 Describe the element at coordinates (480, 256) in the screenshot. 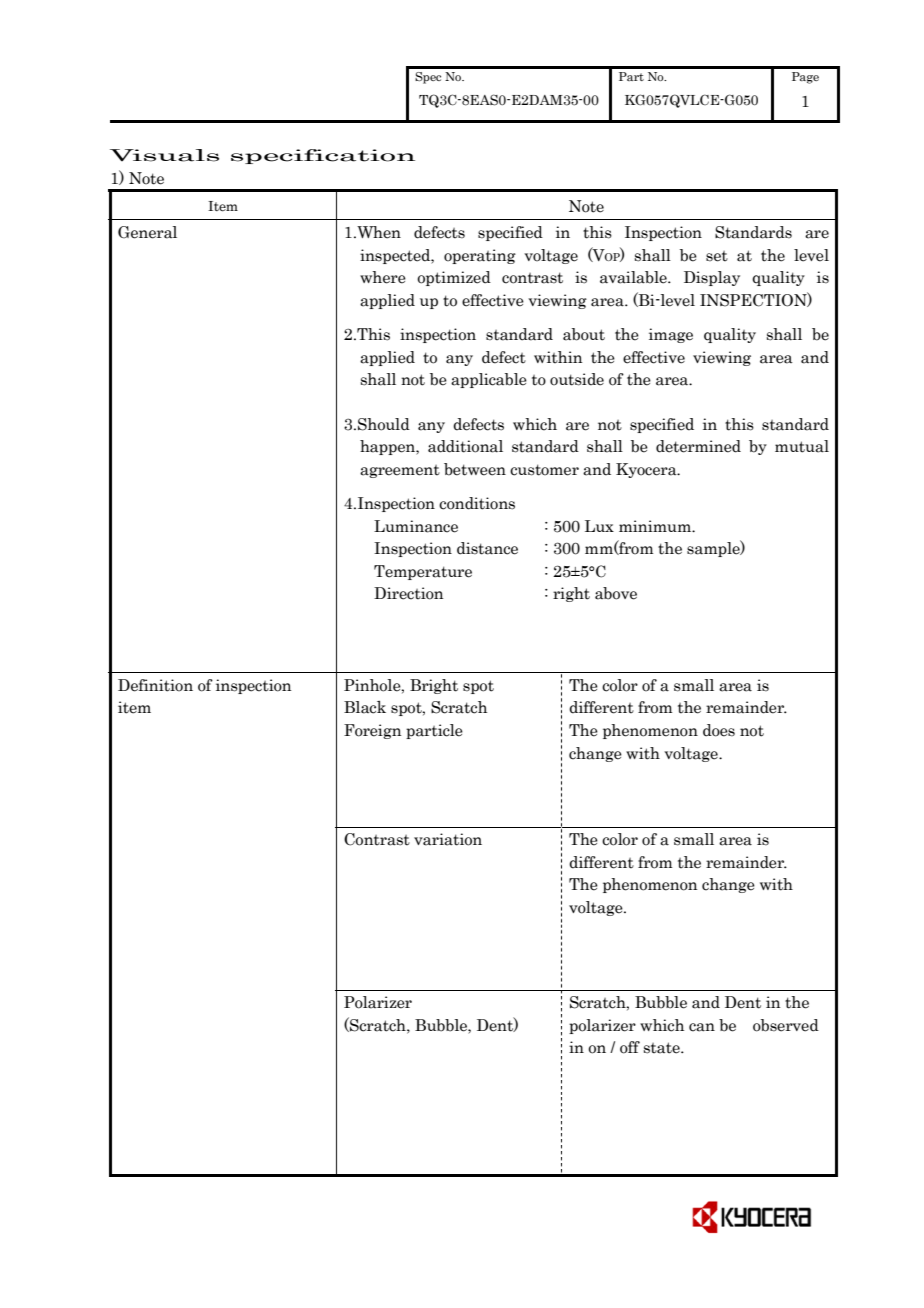

I see `operating` at that location.
